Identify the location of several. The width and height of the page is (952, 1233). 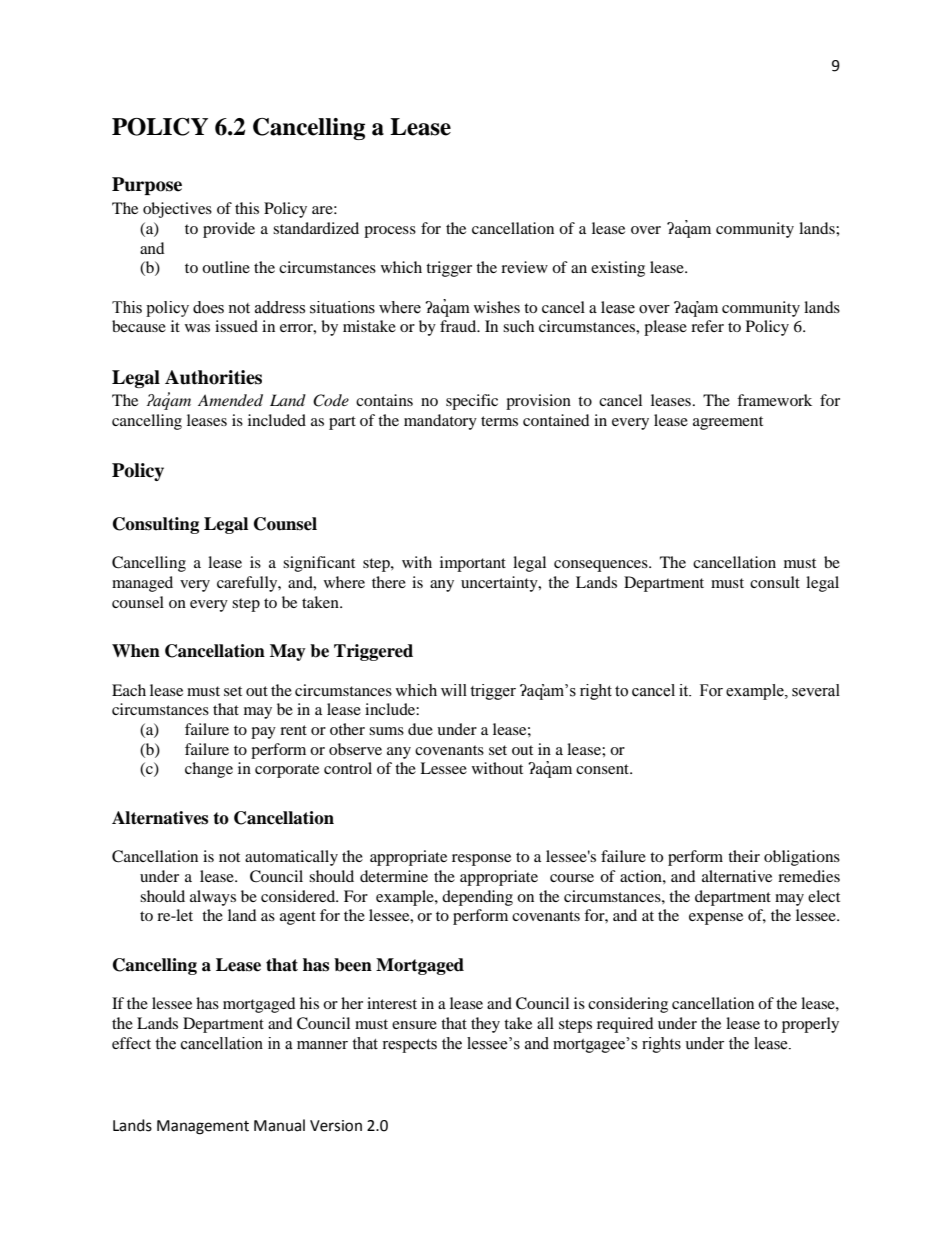
(816, 690).
